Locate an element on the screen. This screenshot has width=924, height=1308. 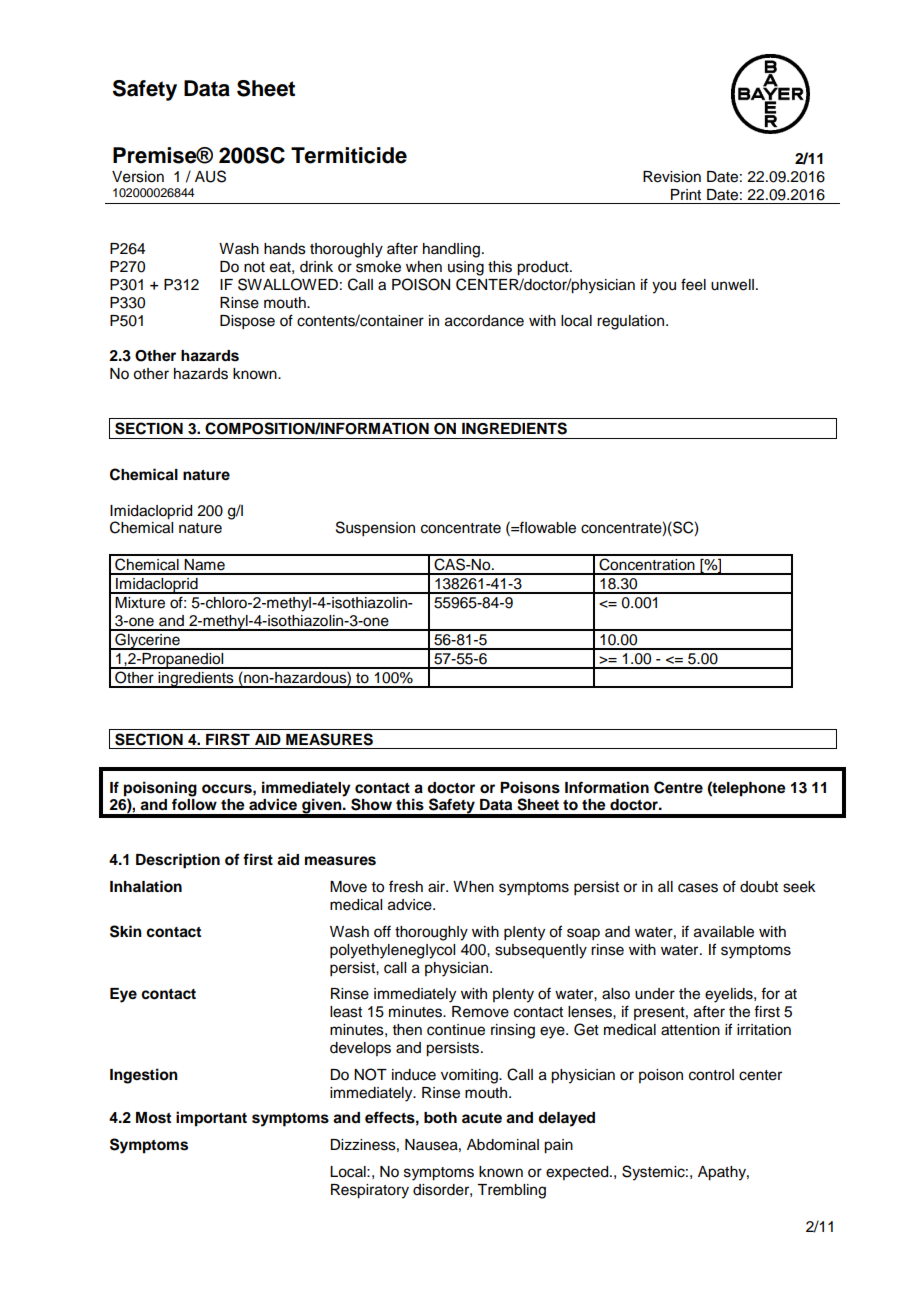
Description is located at coordinates (178, 861).
